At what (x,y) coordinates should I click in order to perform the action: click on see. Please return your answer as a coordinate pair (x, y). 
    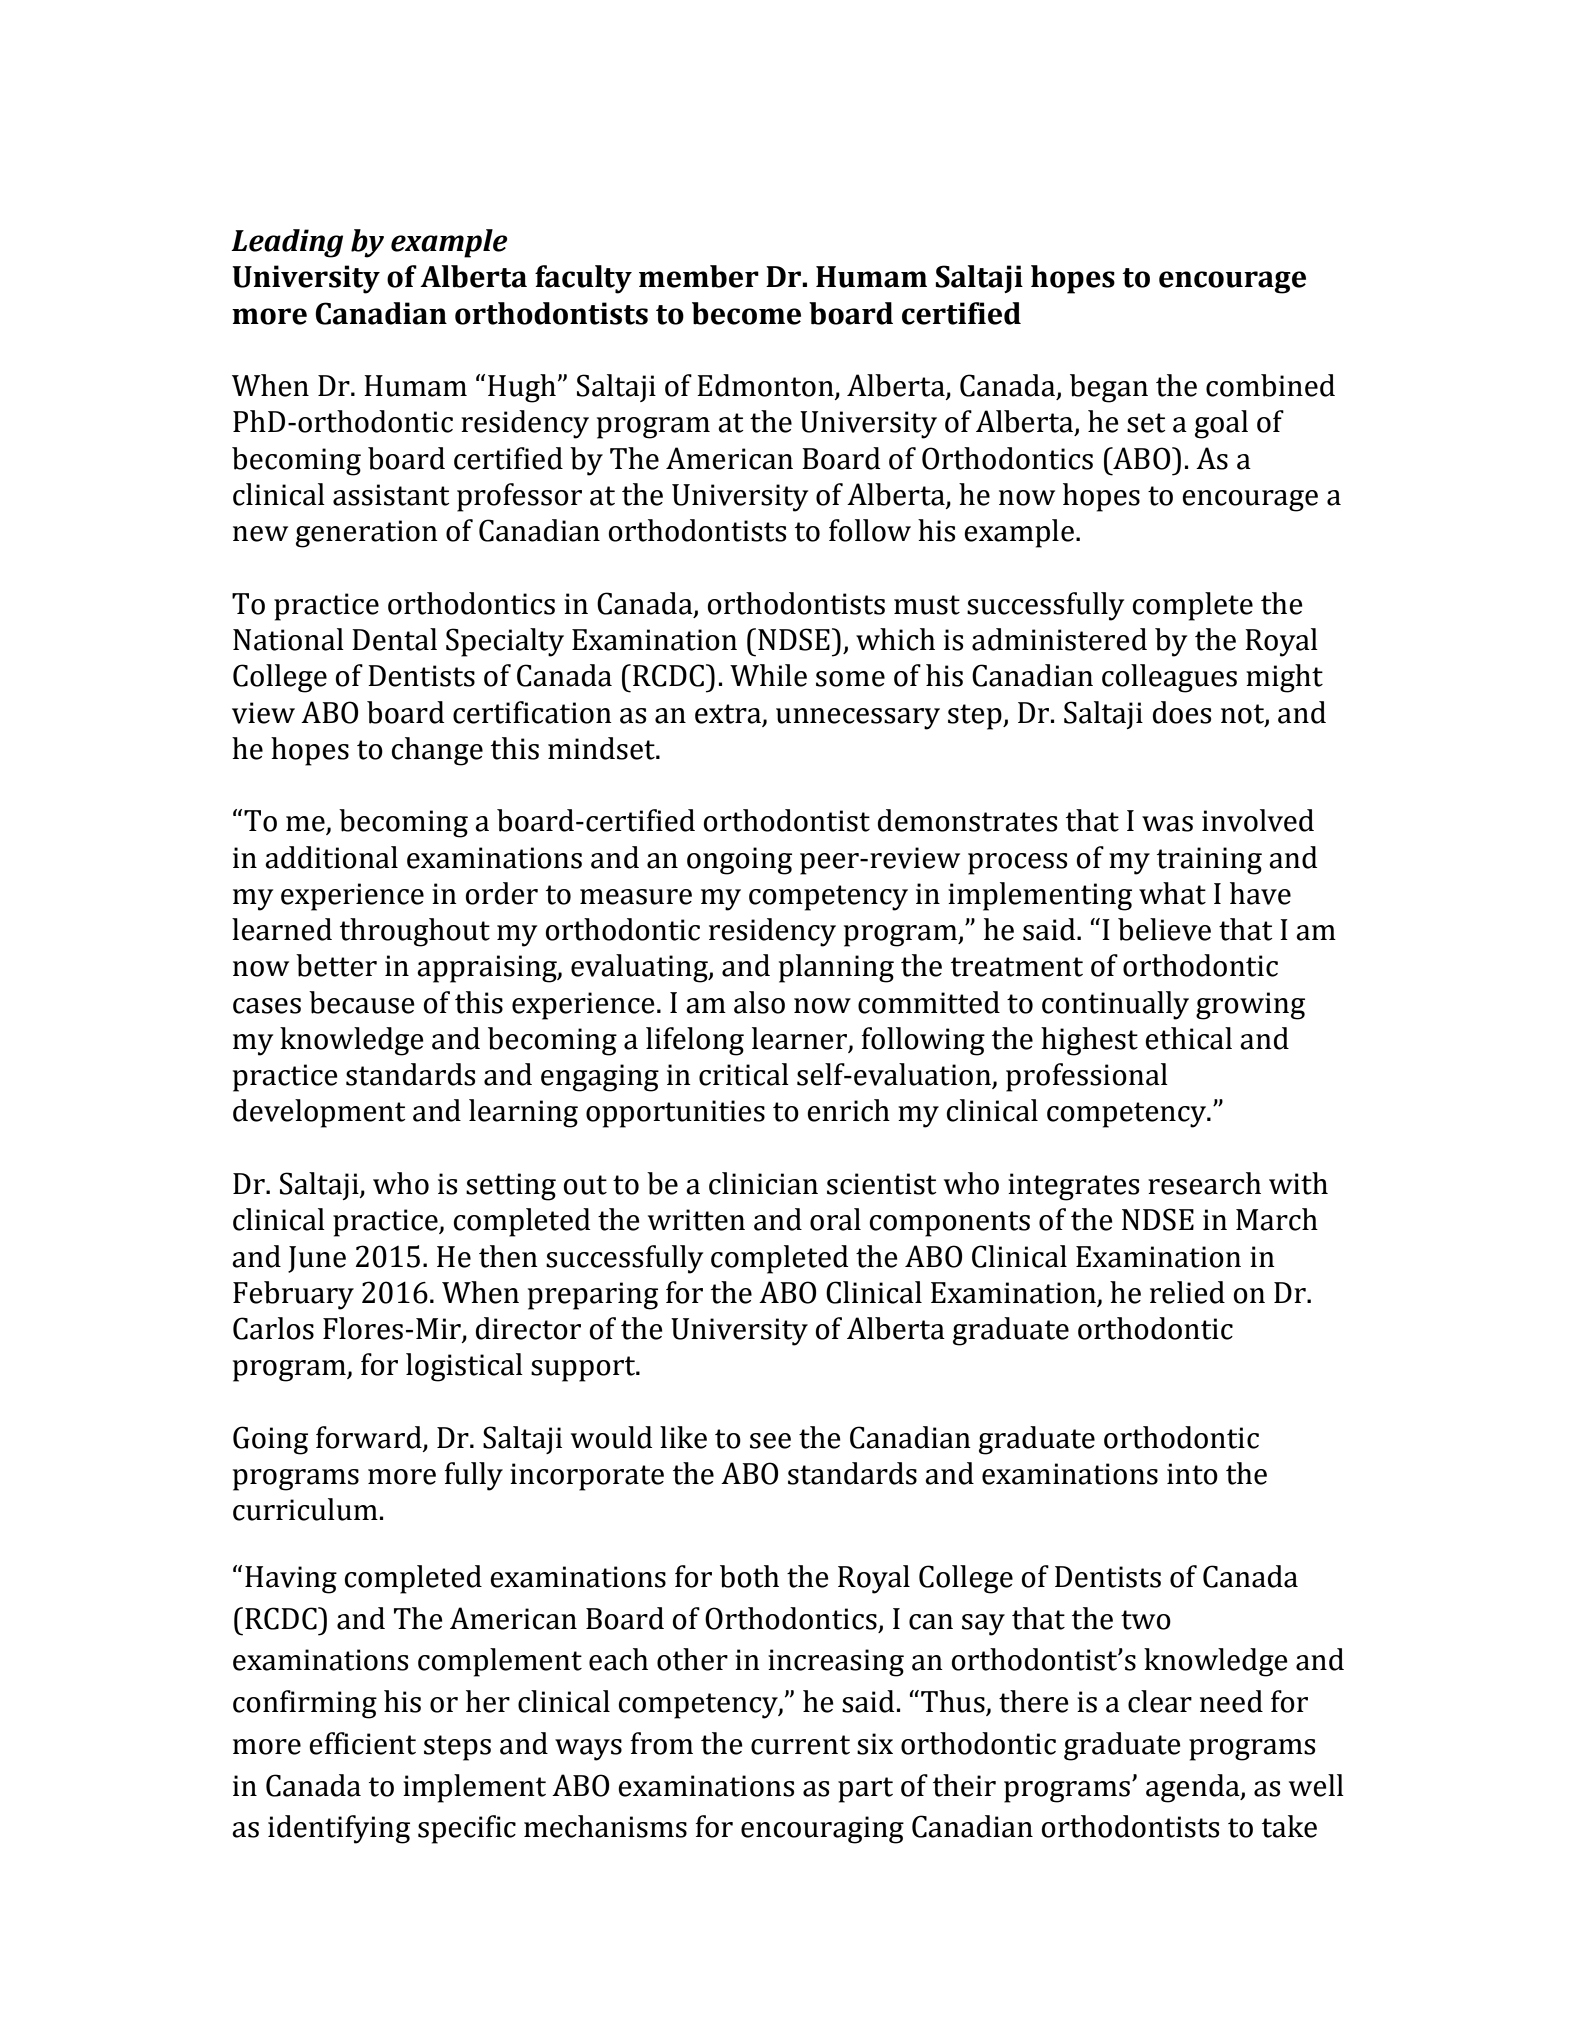
    Looking at the image, I should click on (770, 1441).
